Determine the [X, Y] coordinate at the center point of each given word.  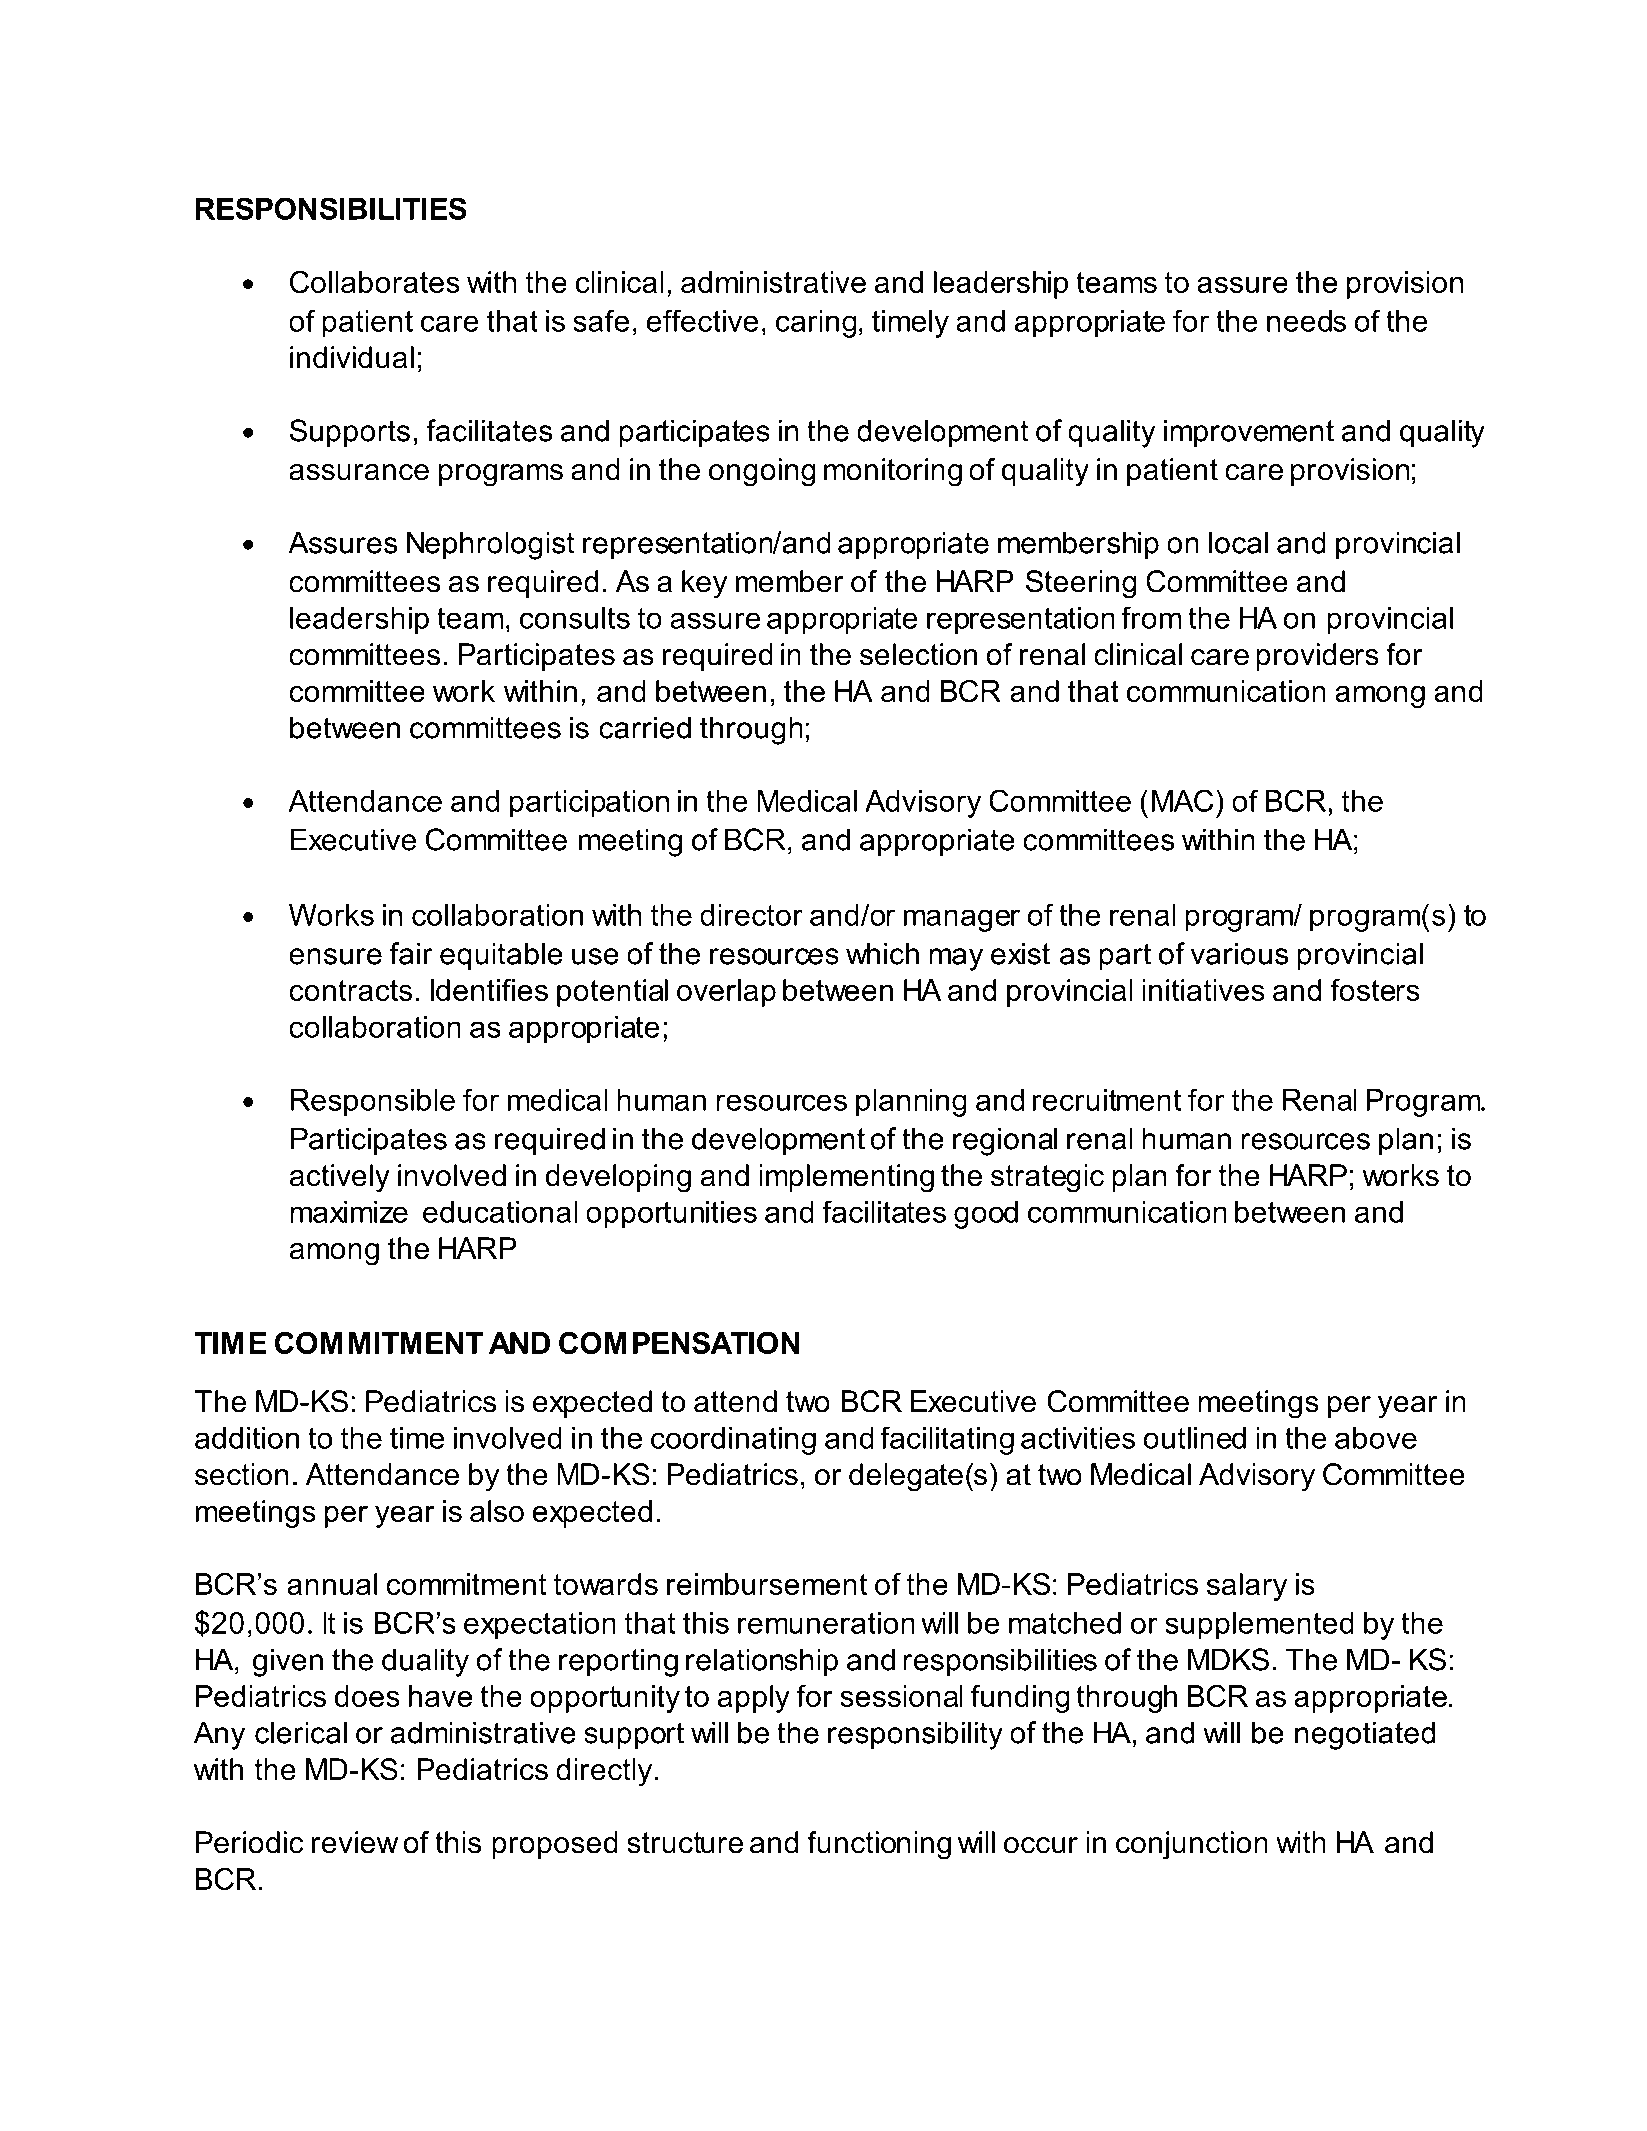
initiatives [1203, 990]
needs [1306, 321]
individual [352, 357]
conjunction [1192, 1845]
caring [816, 324]
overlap [726, 993]
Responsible [373, 1103]
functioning [879, 1845]
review [355, 1842]
